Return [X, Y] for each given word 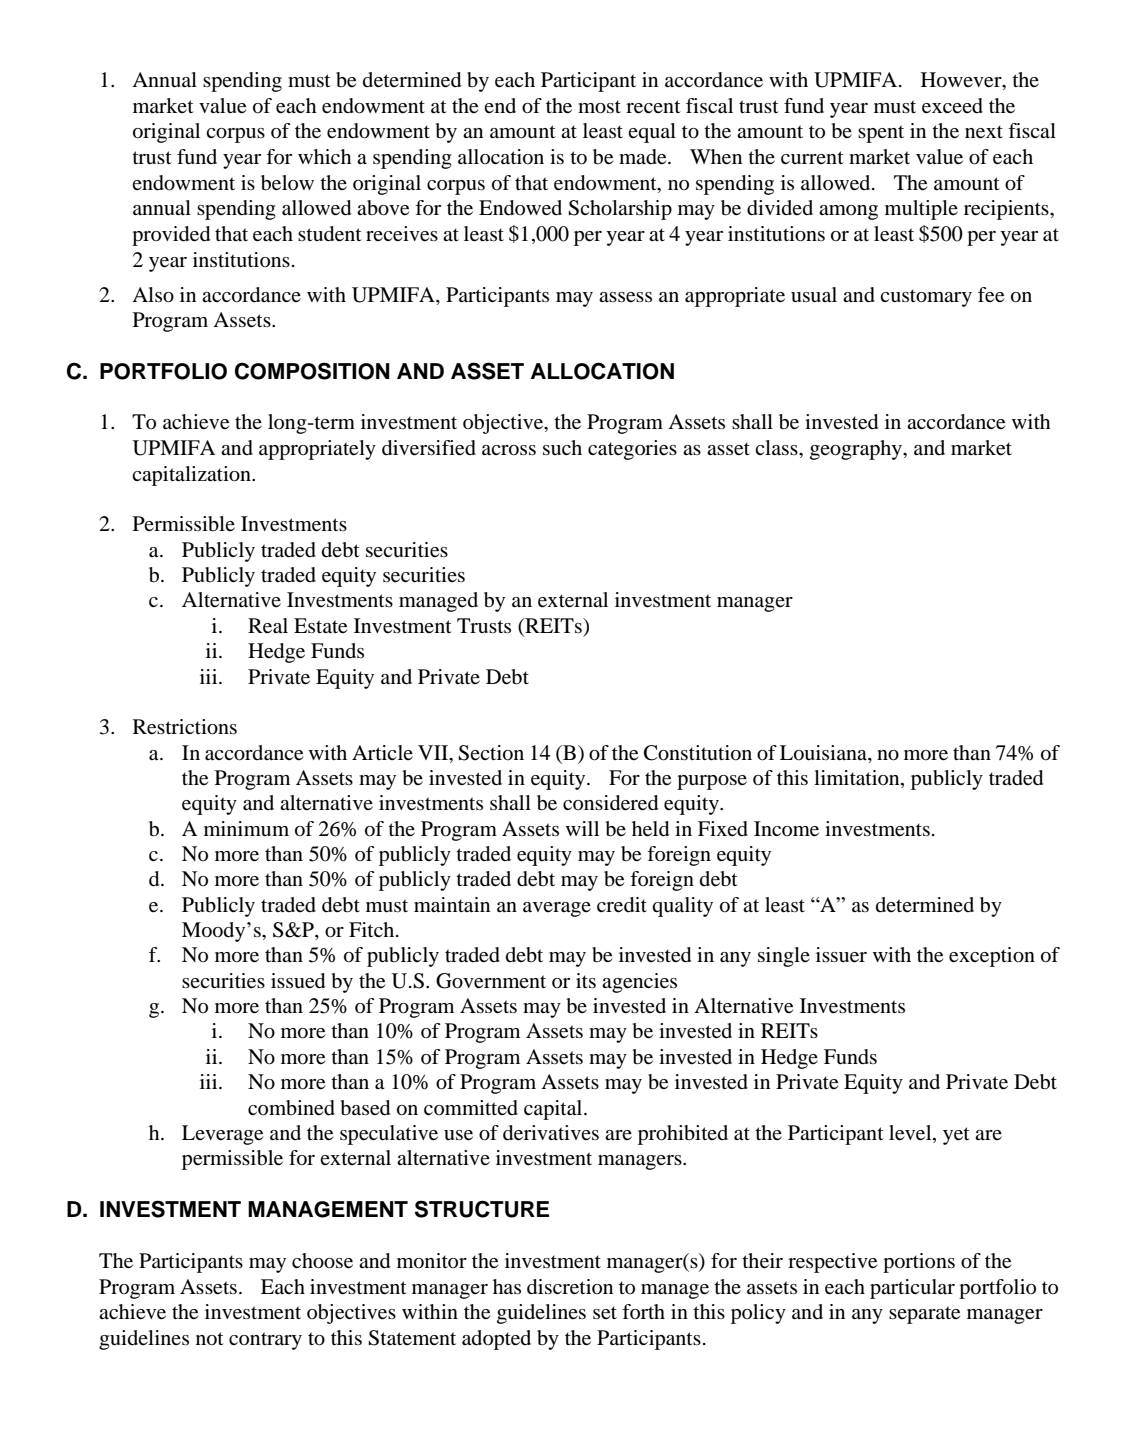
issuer [841, 955]
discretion [570, 1287]
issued [298, 981]
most [599, 107]
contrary [265, 1341]
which [325, 156]
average [557, 909]
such [562, 447]
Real [268, 626]
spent [881, 134]
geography [857, 450]
